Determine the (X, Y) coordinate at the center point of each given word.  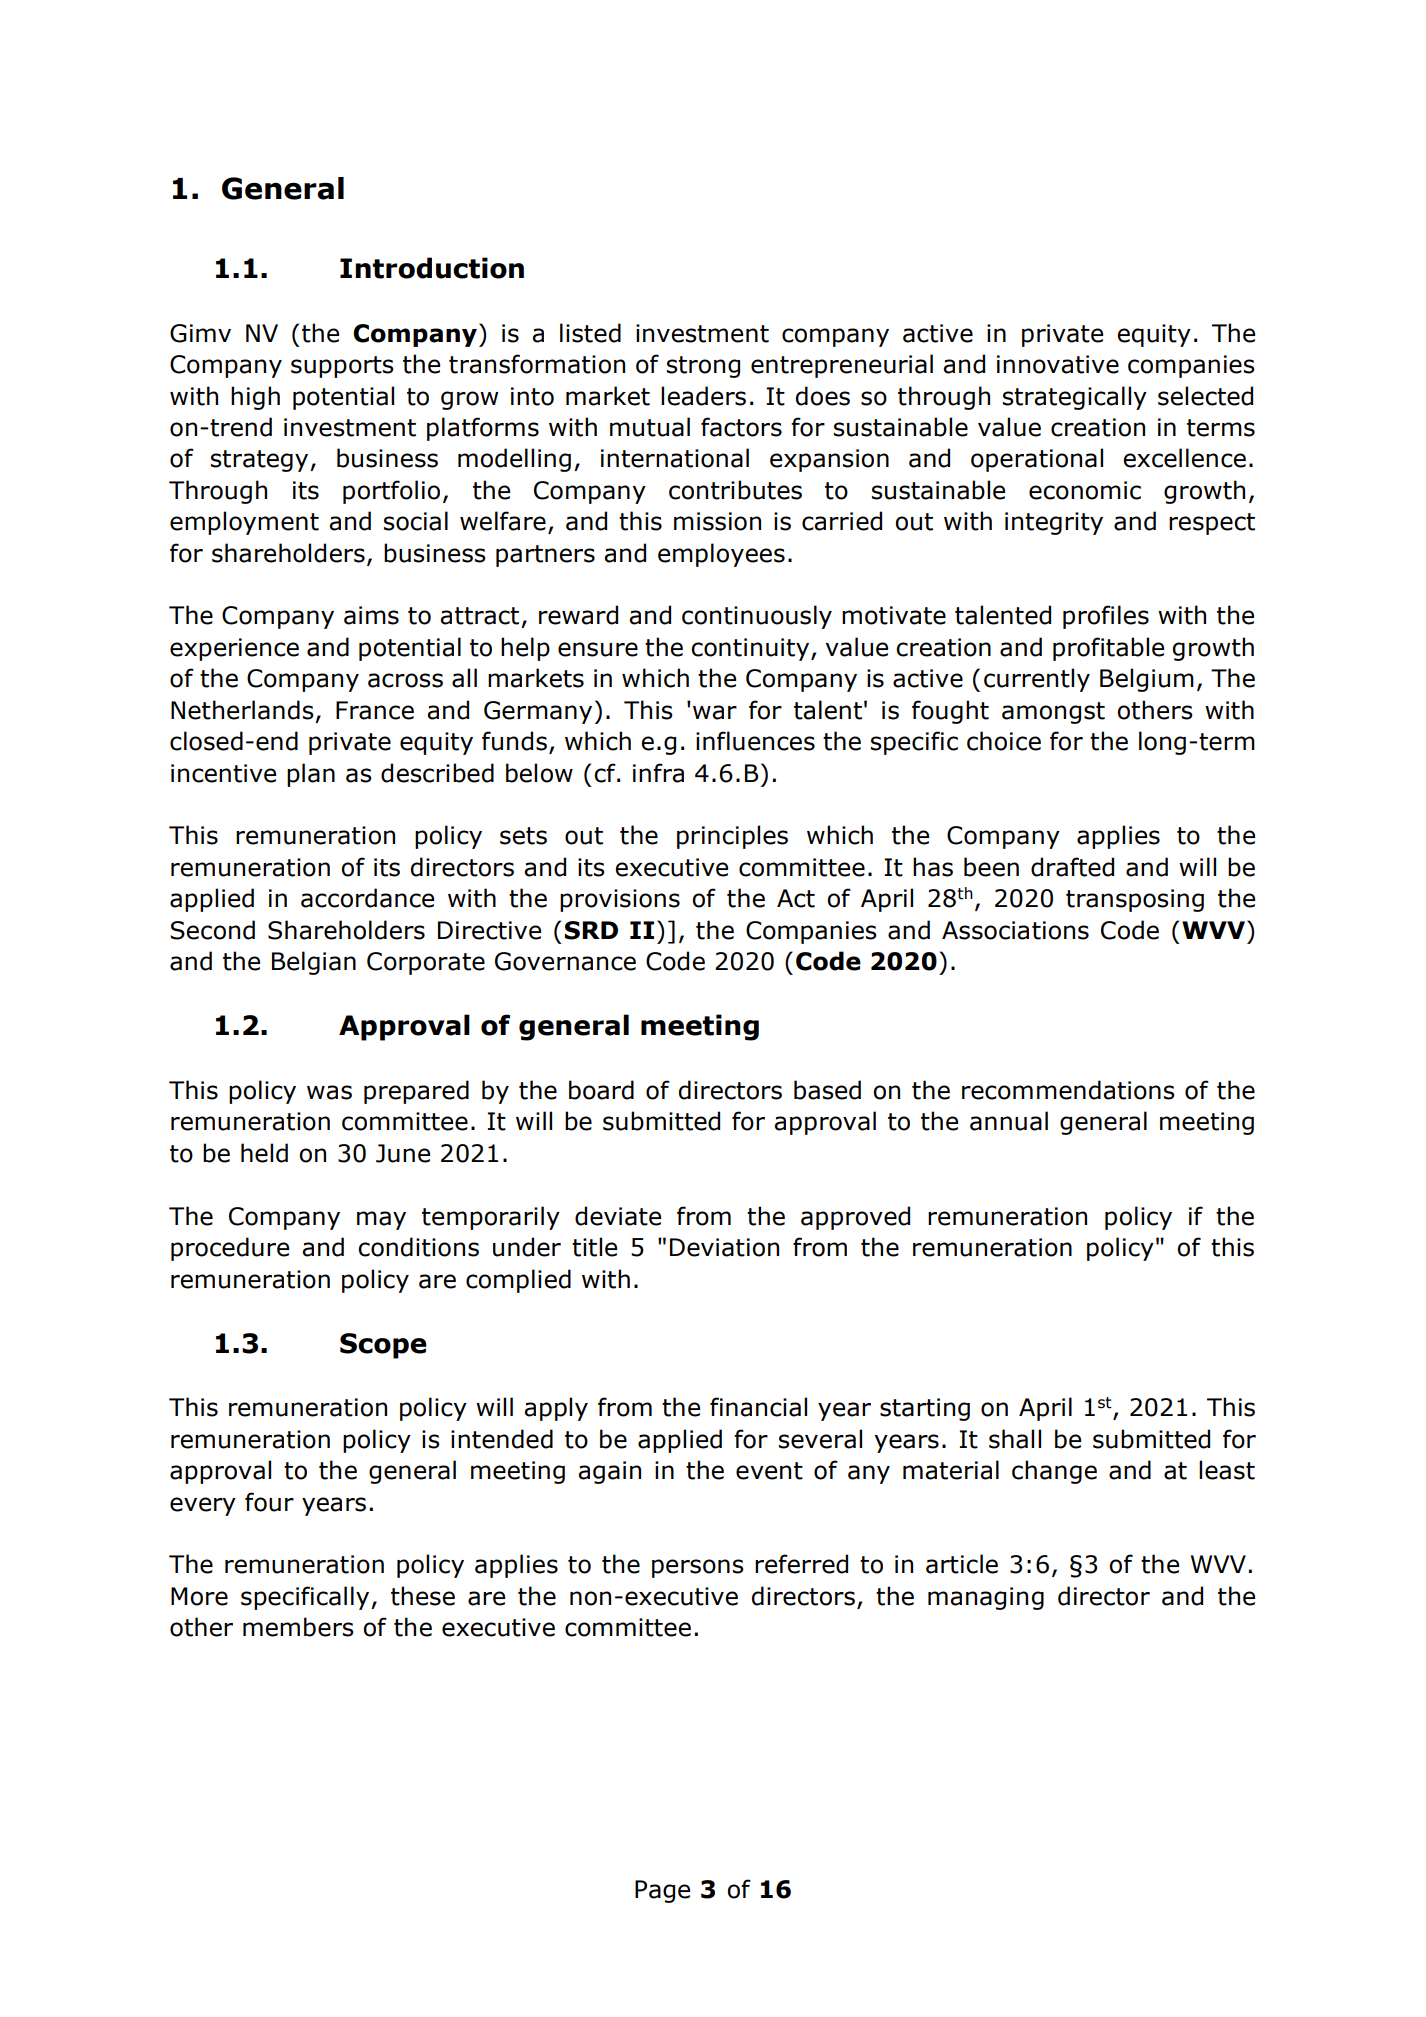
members (298, 1627)
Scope (383, 1346)
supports (342, 367)
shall (1015, 1439)
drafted (1072, 867)
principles (732, 837)
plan (311, 775)
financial (758, 1407)
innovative (1058, 364)
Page (662, 1891)
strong (703, 367)
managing (986, 1598)
